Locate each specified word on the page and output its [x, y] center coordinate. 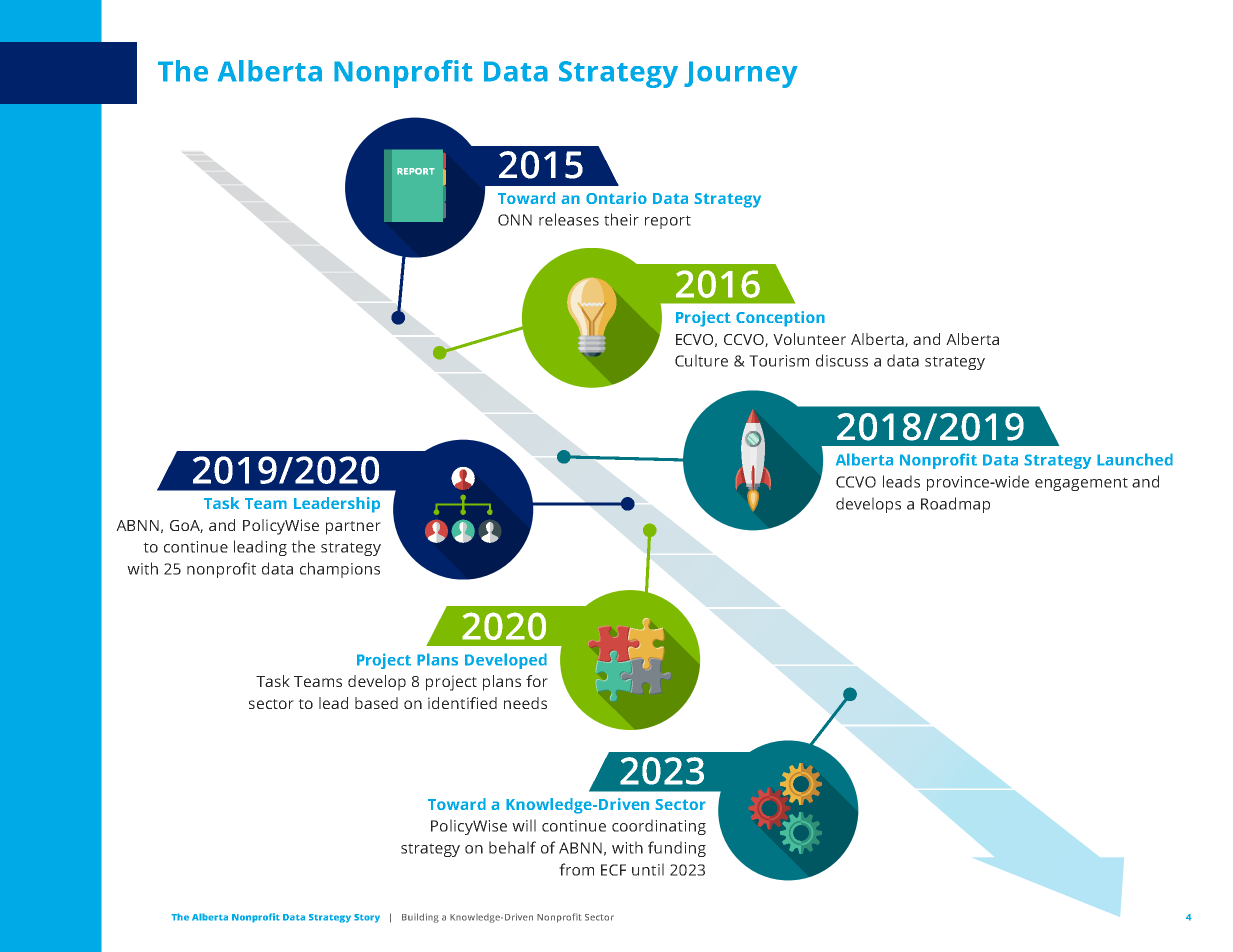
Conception [780, 319]
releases [569, 219]
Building [420, 918]
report [668, 222]
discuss [842, 360]
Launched [1135, 459]
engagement [1081, 484]
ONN [515, 220]
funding [677, 849]
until [648, 869]
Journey [741, 74]
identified [462, 703]
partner [353, 528]
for [537, 681]
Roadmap [955, 505]
